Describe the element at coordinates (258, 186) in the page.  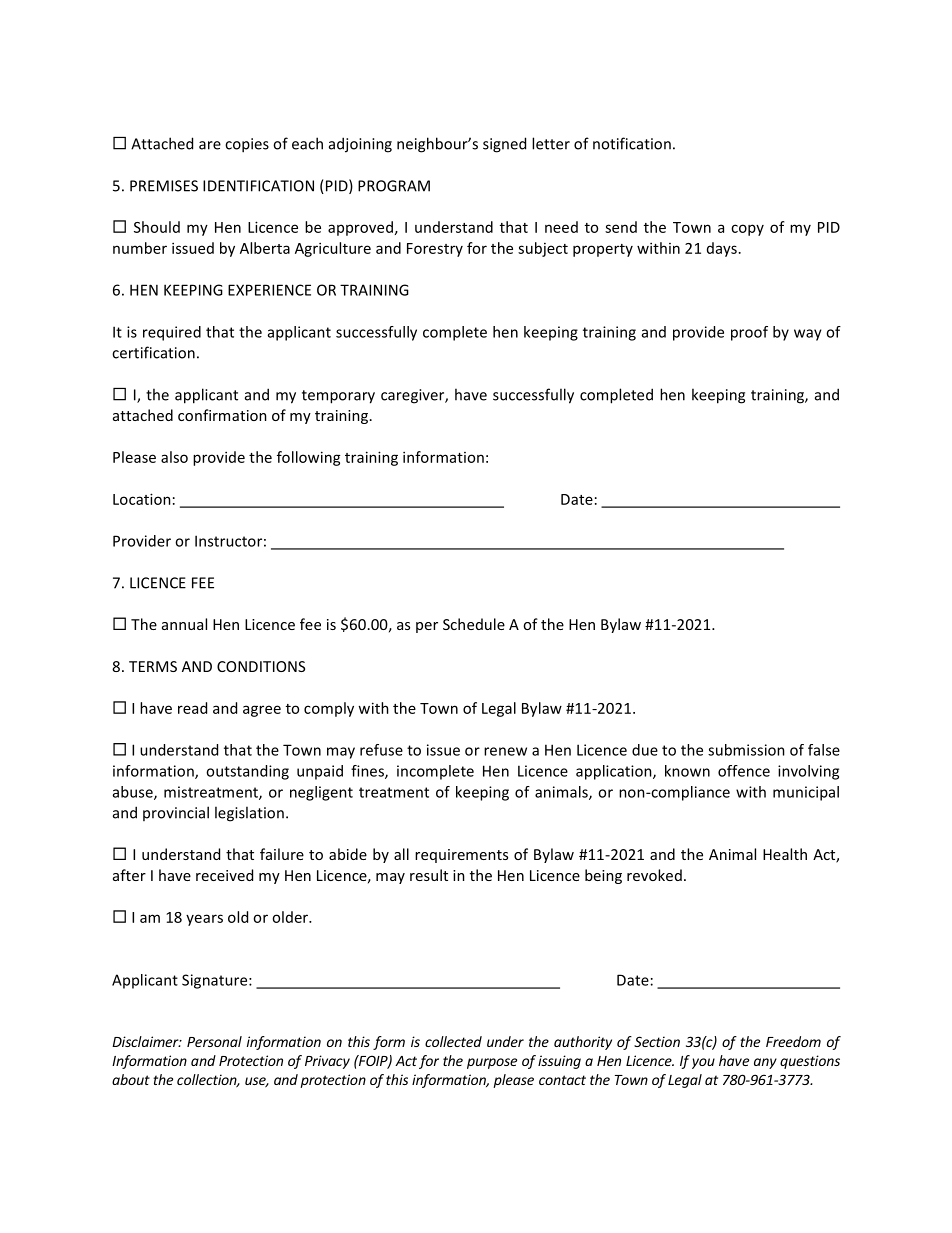
I see `IDENTIFICATION` at that location.
